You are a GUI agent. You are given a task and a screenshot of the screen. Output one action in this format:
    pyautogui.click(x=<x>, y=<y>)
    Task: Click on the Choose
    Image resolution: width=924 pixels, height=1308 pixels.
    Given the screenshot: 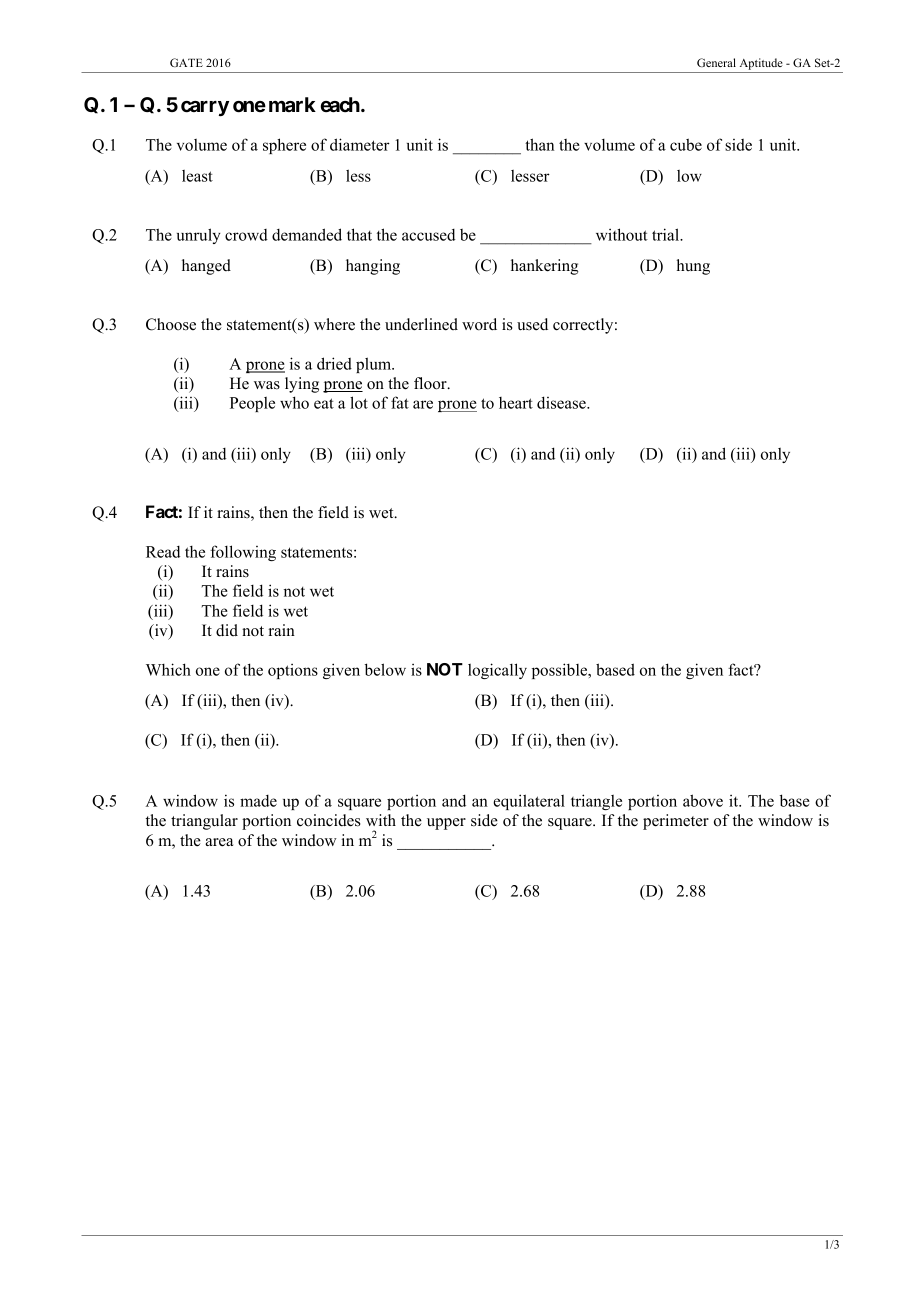 What is the action you would take?
    pyautogui.click(x=171, y=324)
